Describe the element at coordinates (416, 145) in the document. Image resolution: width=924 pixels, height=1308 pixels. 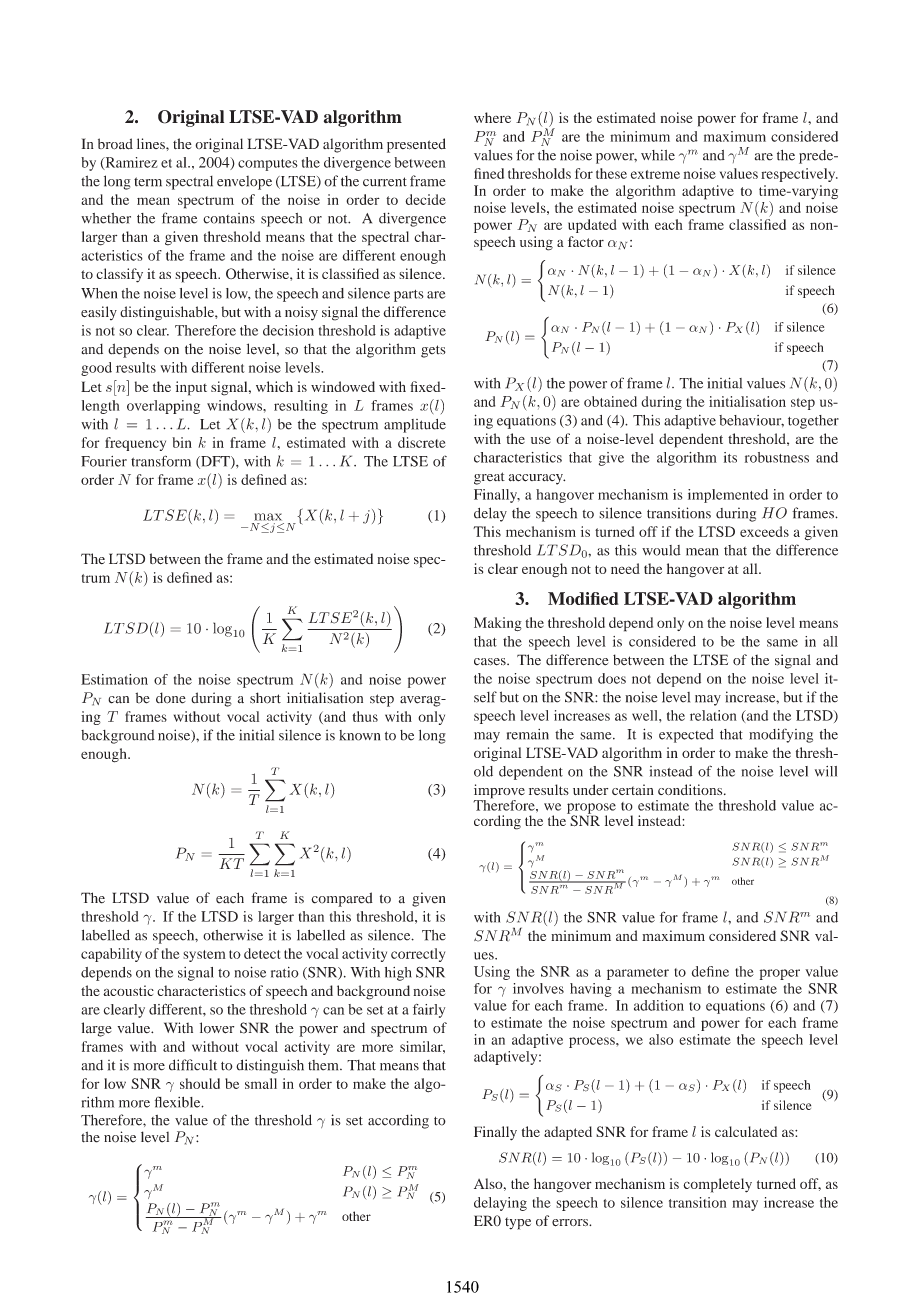
I see `presented` at that location.
